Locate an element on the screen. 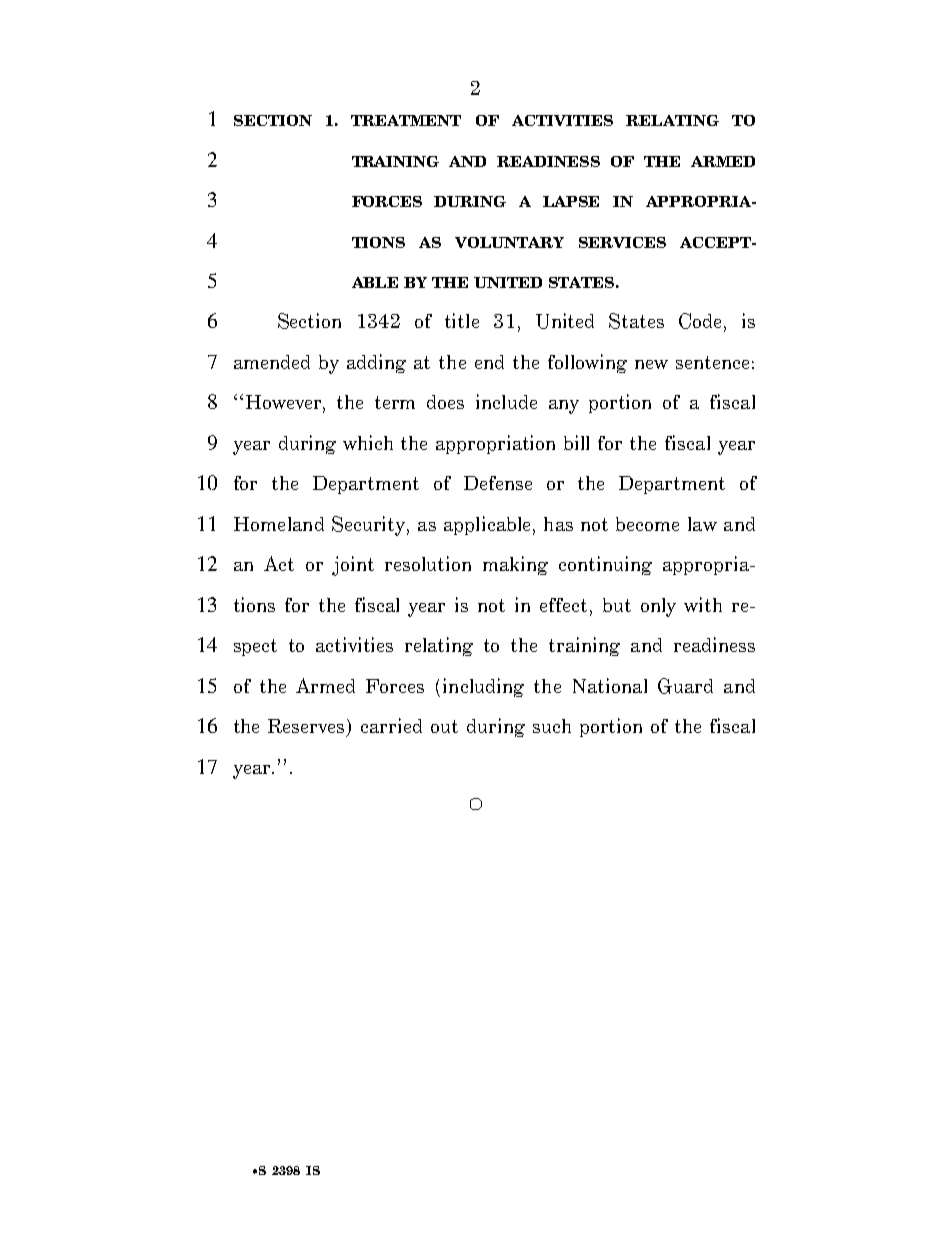 Image resolution: width=952 pixels, height=1233 pixels. TREATMENT is located at coordinates (406, 120).
